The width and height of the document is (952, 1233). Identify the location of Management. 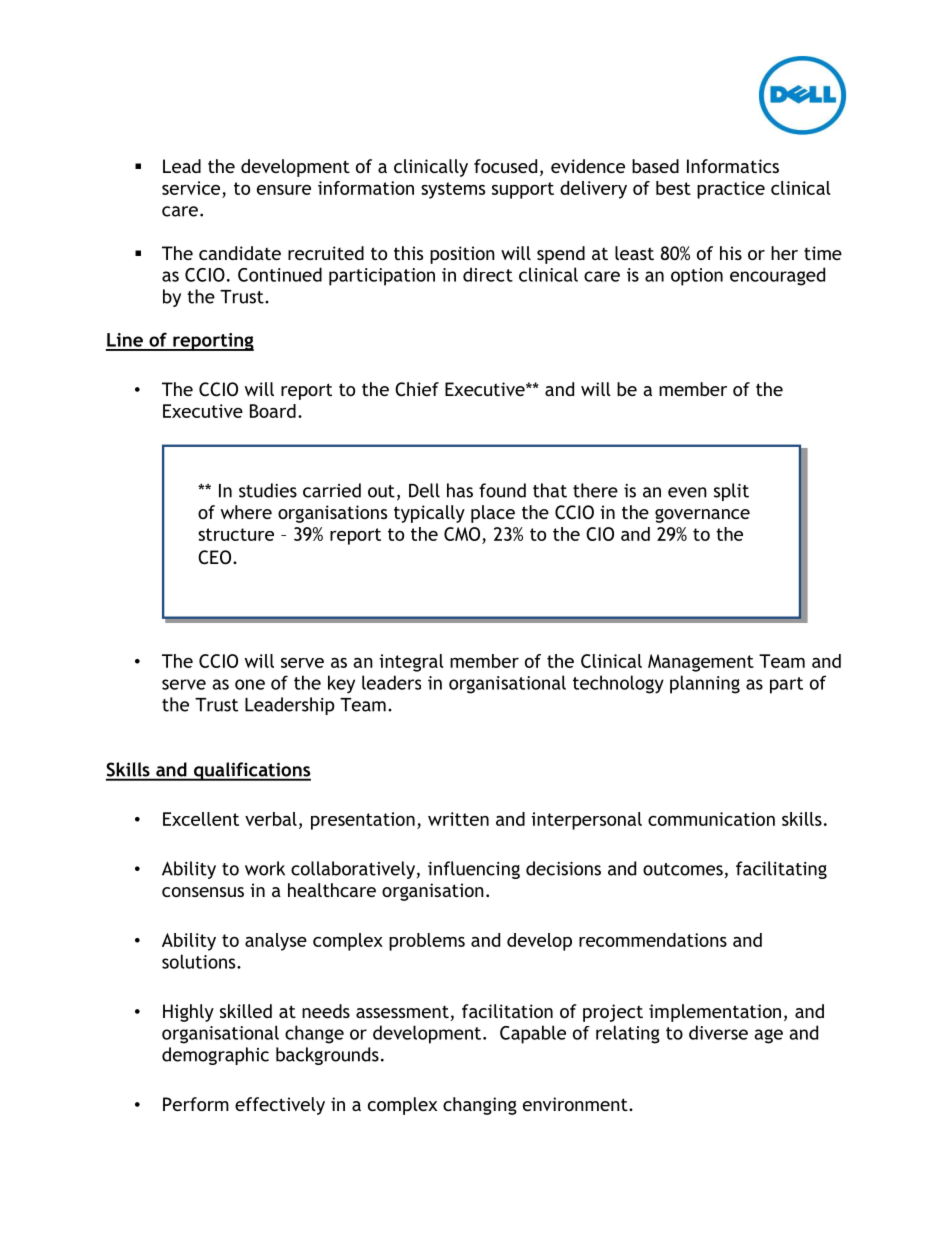
(701, 663).
